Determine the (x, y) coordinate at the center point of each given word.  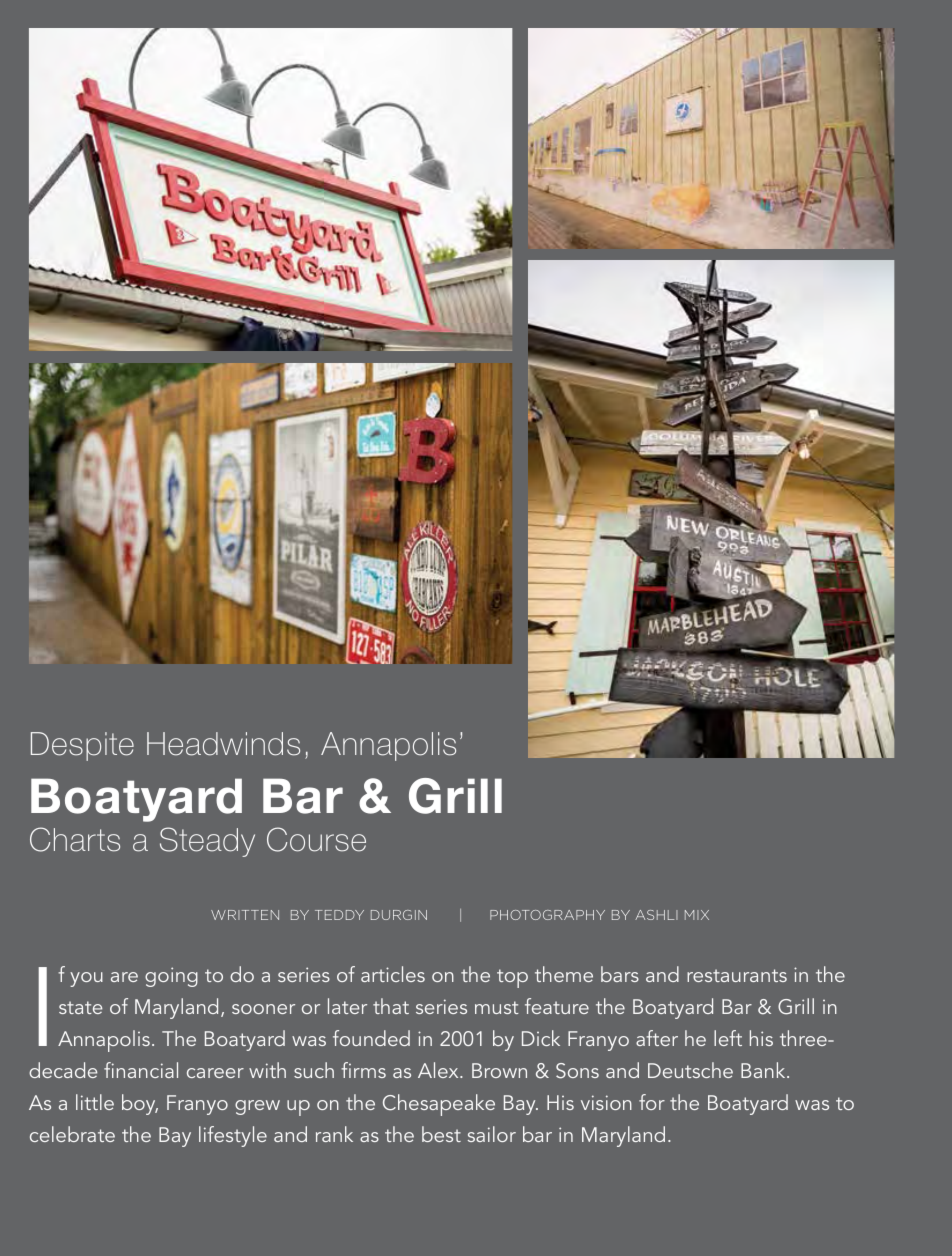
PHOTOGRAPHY (547, 915)
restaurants (737, 975)
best (441, 1134)
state (80, 1007)
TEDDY (339, 915)
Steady (207, 842)
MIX (697, 915)
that (391, 1006)
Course (316, 839)
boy (140, 1104)
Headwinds (223, 744)
